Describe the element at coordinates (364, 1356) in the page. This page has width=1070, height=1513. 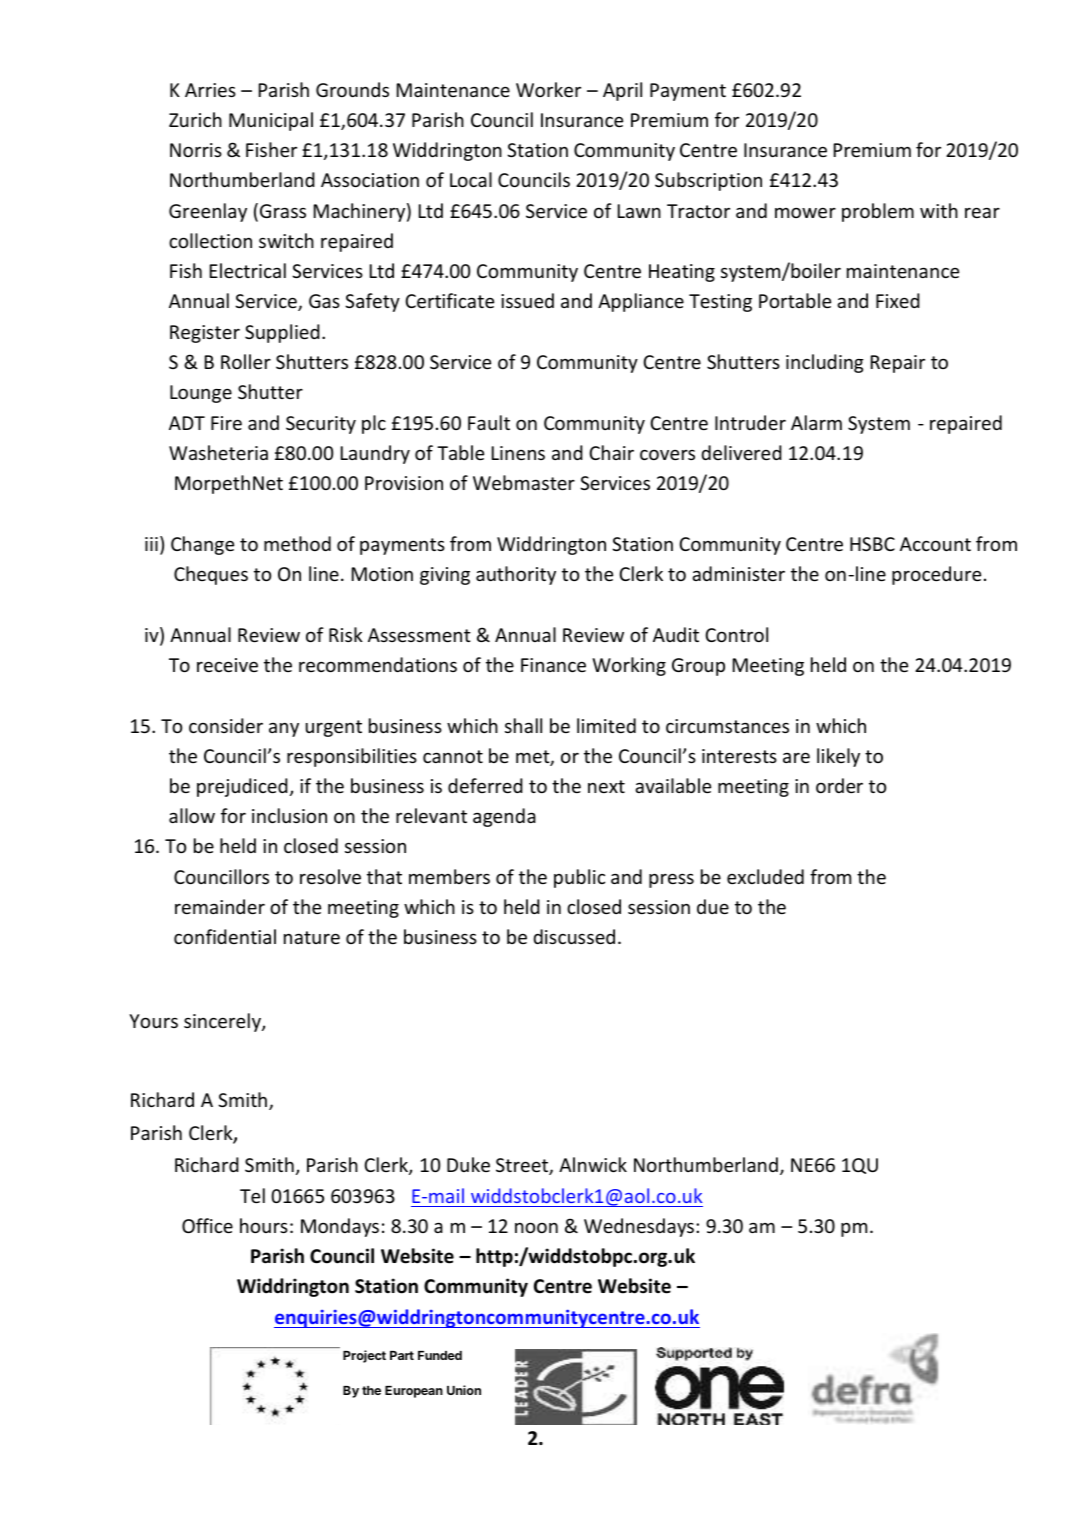
I see `Project` at that location.
